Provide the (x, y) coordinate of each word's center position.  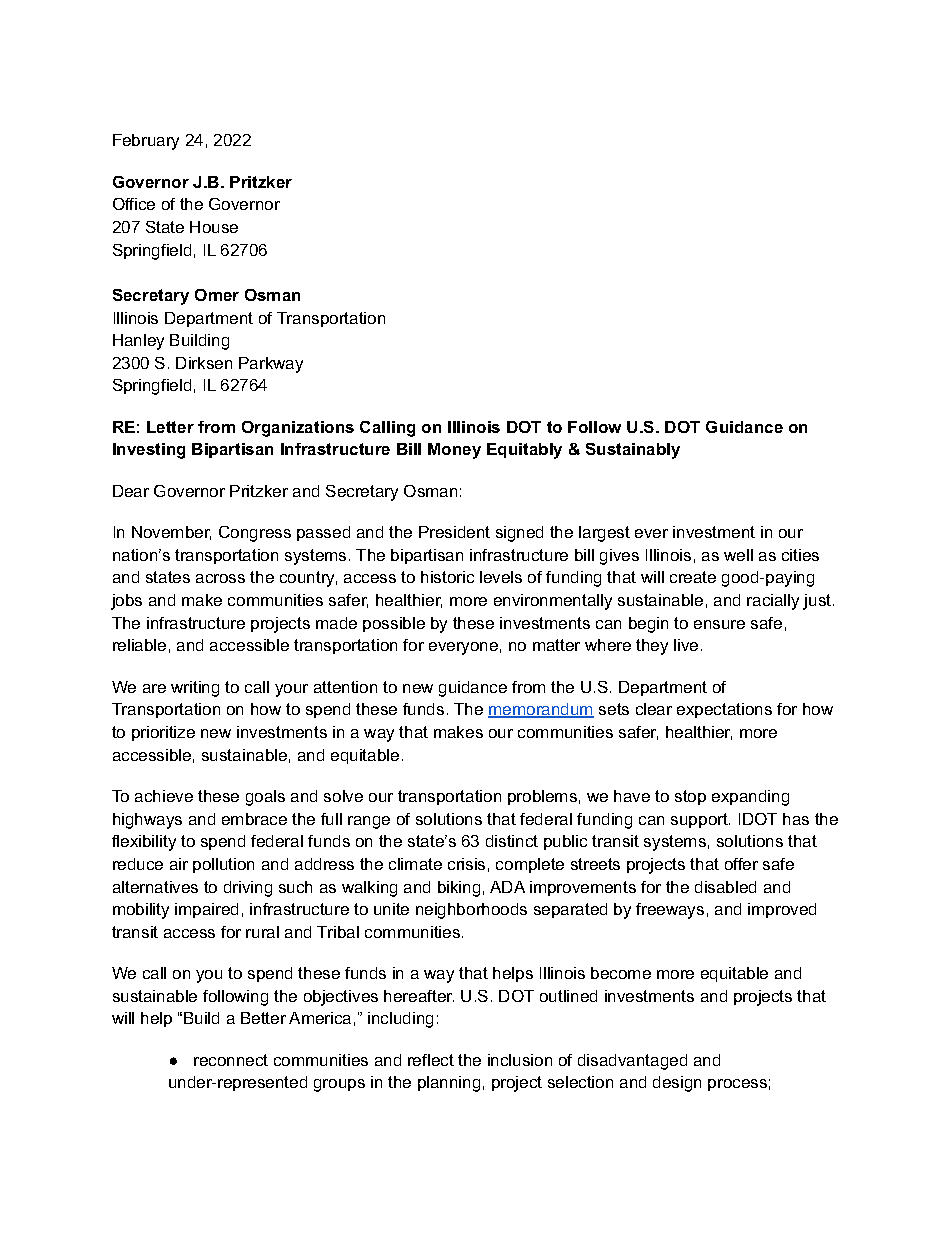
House (214, 227)
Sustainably (633, 451)
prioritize (163, 733)
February (146, 142)
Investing (149, 451)
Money (454, 451)
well (738, 555)
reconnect (231, 1060)
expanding (750, 798)
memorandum (541, 710)
